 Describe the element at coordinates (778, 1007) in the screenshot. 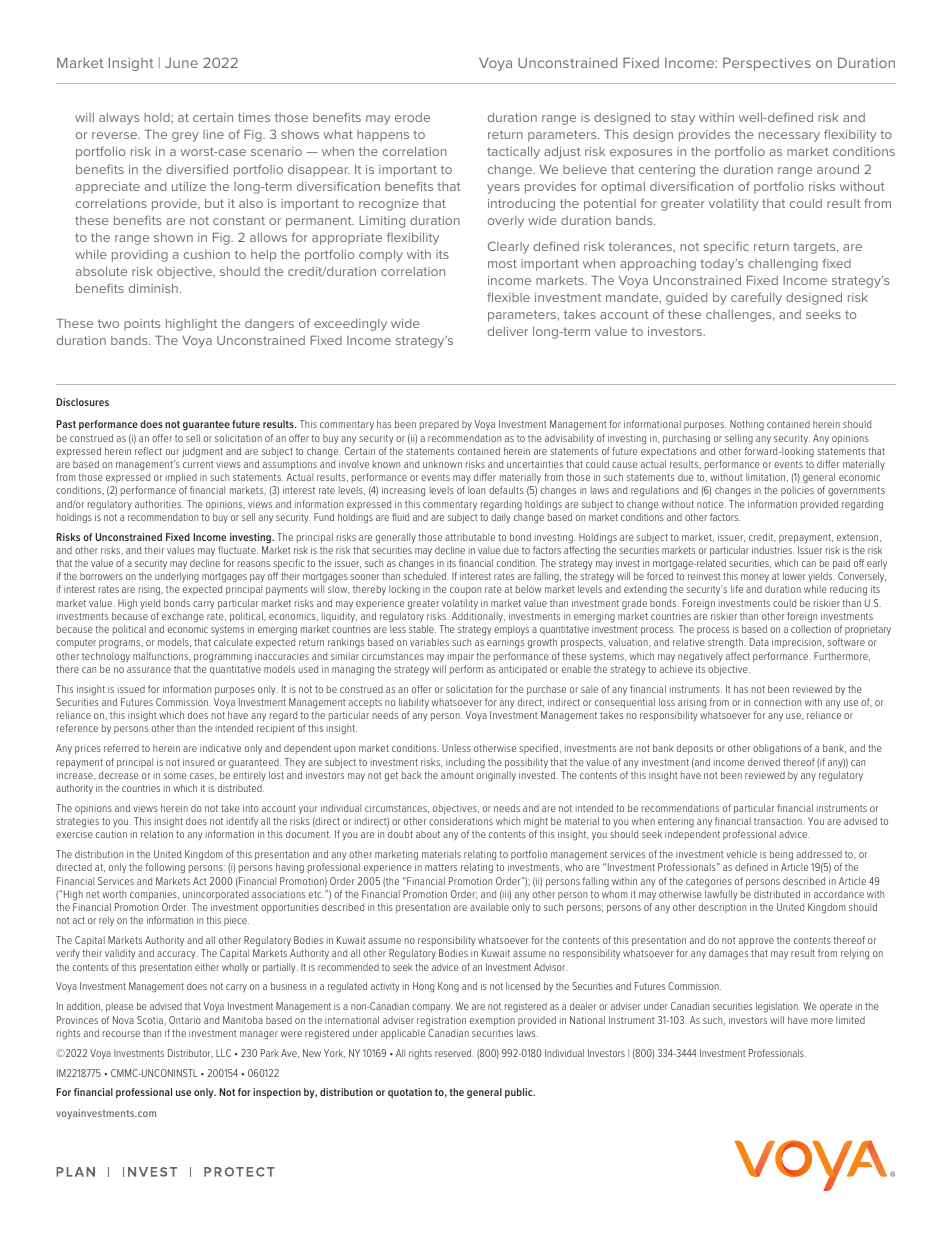

I see `legislation` at that location.
